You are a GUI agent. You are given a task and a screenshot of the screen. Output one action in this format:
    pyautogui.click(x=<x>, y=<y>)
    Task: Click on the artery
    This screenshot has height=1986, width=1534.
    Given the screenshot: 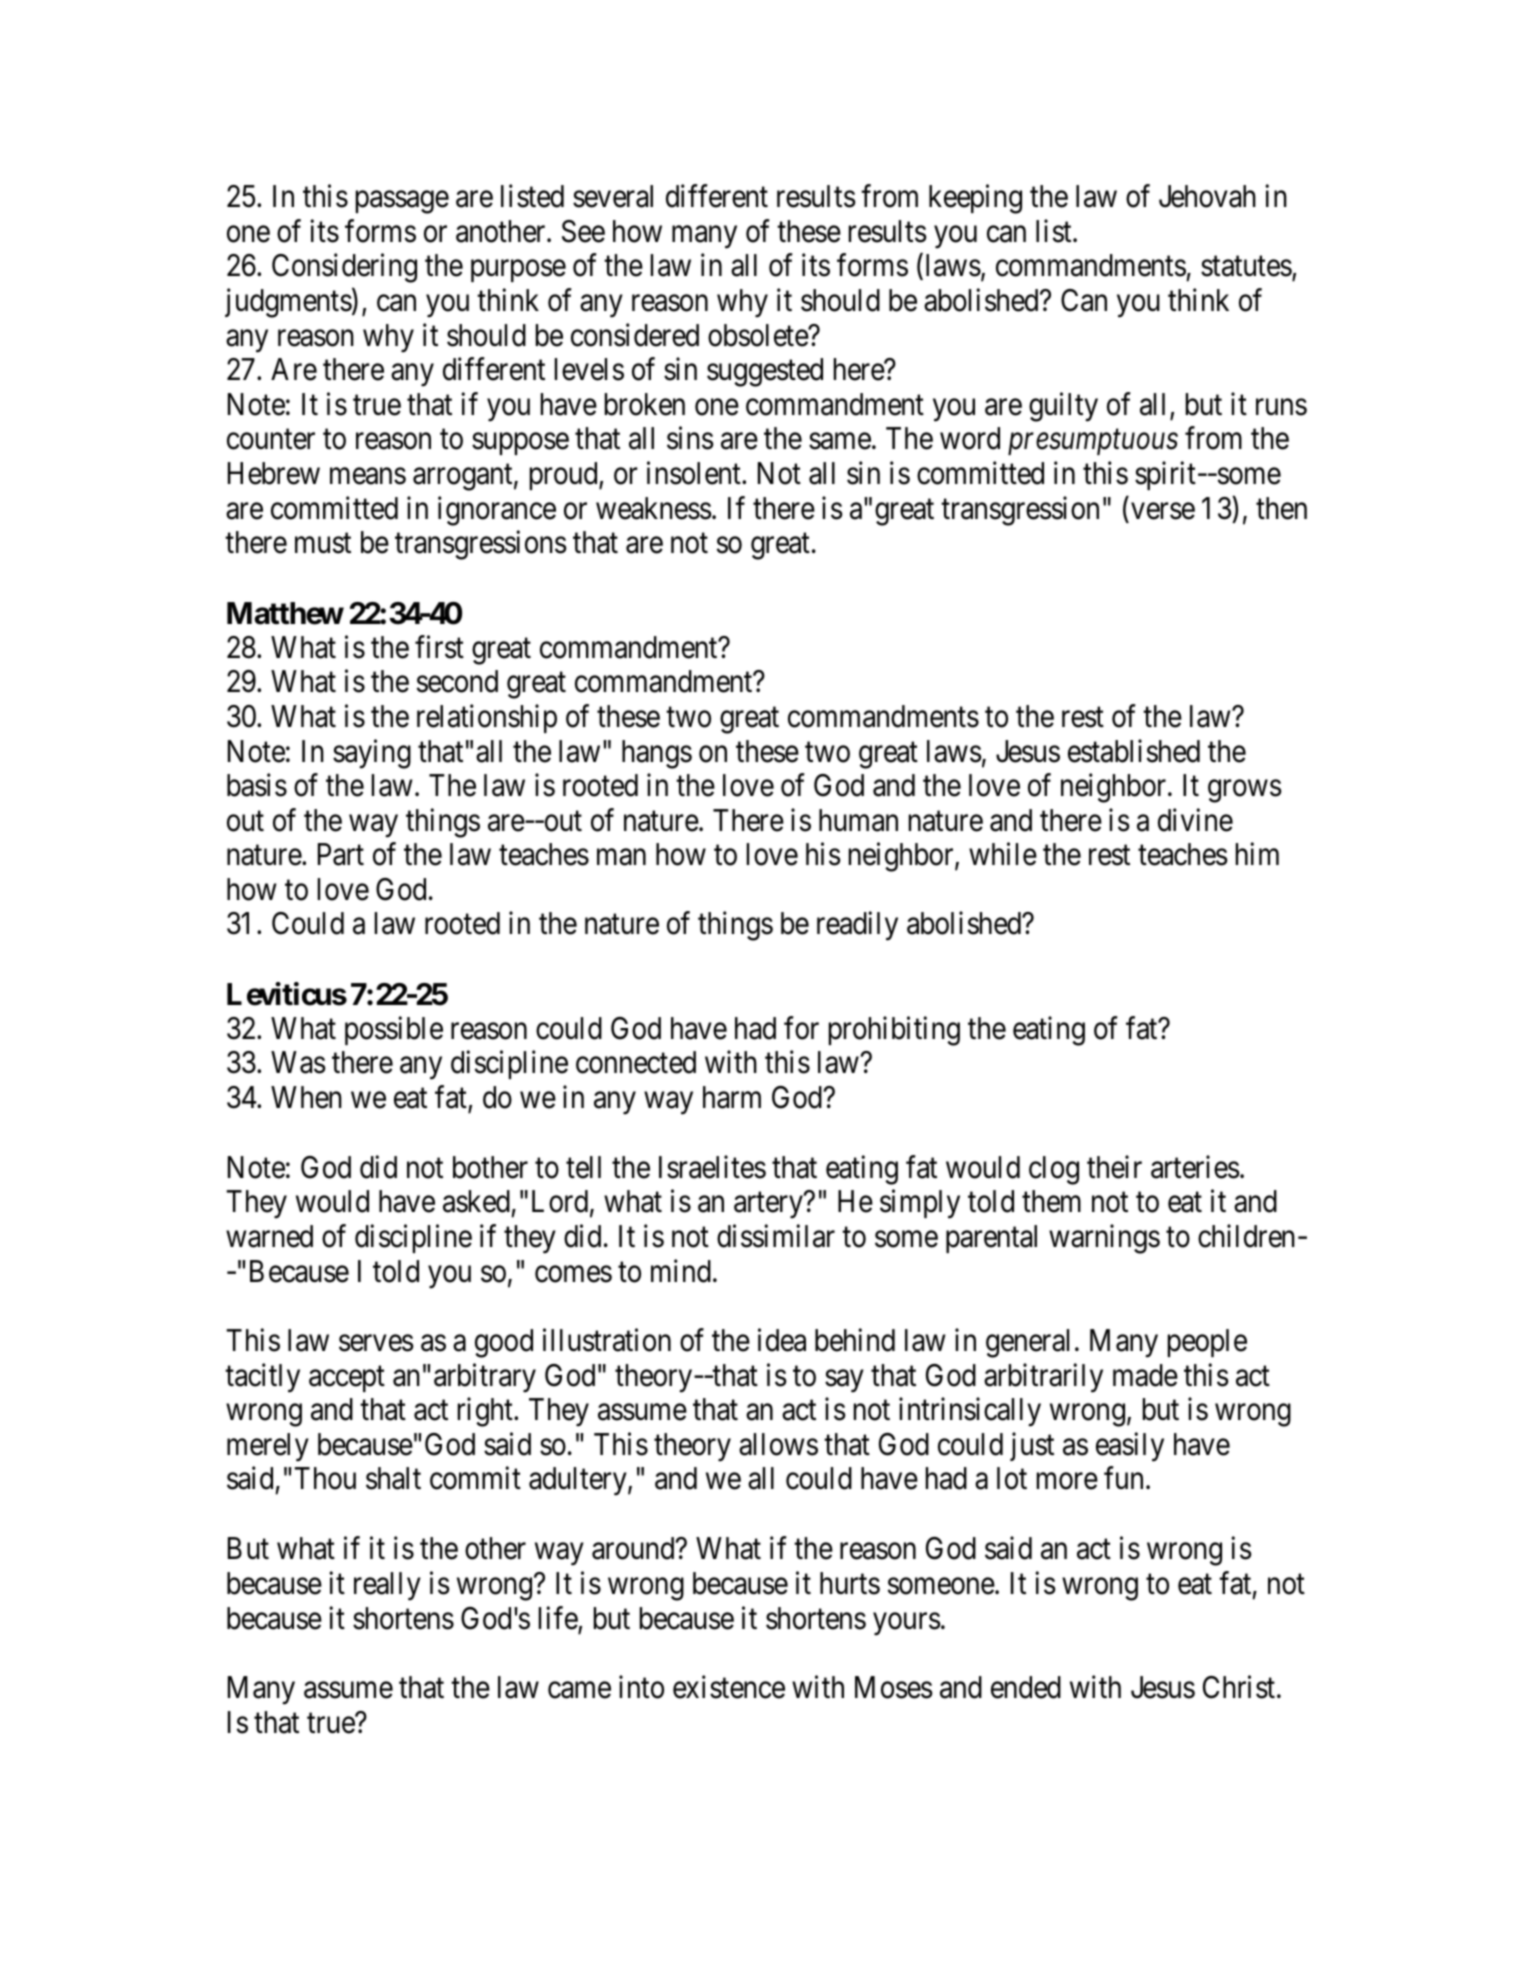 What is the action you would take?
    pyautogui.click(x=769, y=1206)
